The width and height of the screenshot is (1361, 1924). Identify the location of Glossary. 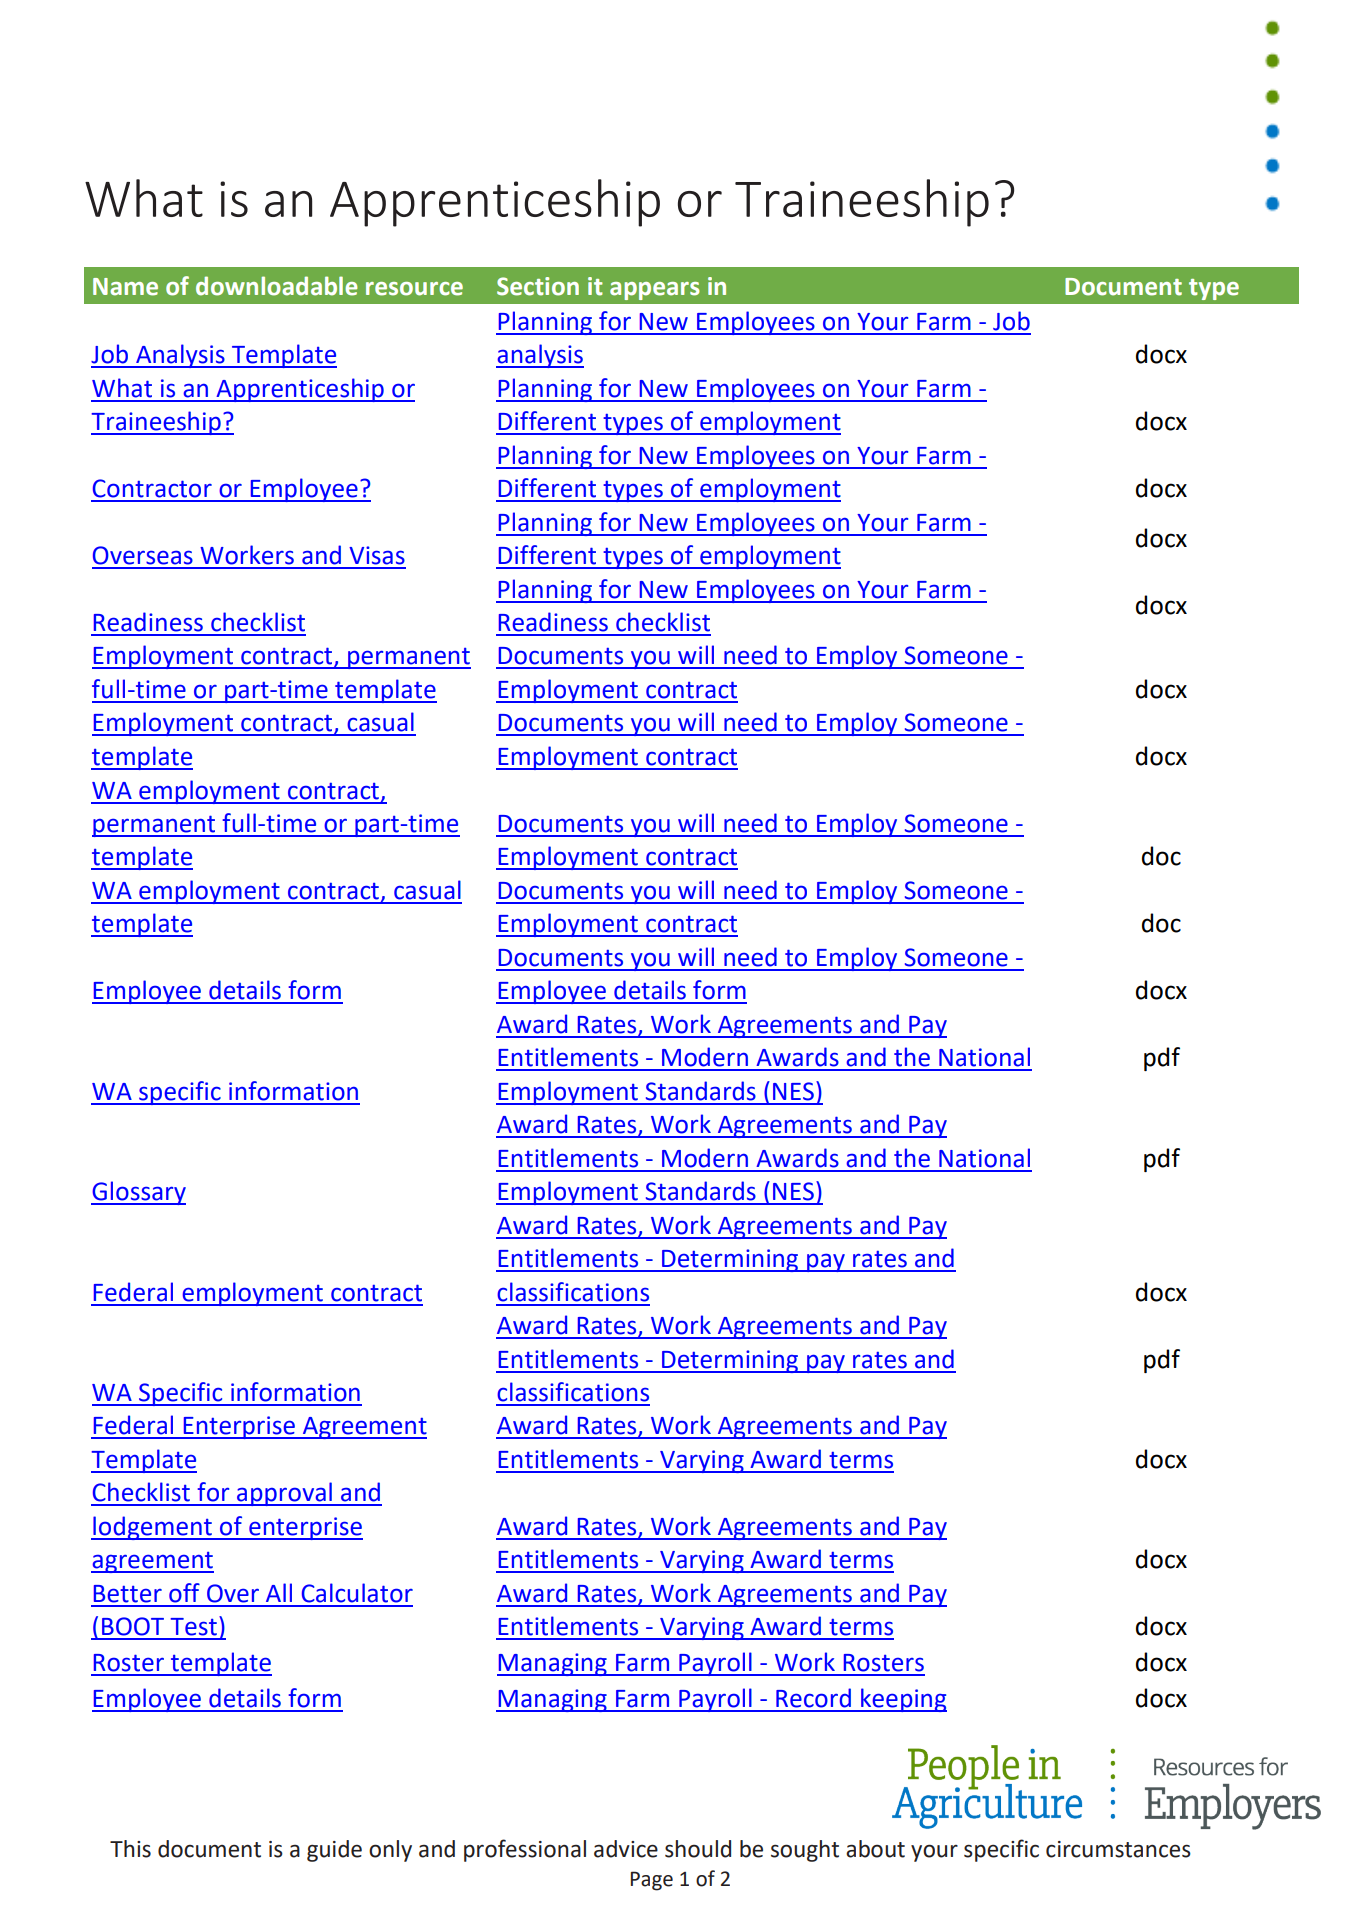
(138, 1193).
